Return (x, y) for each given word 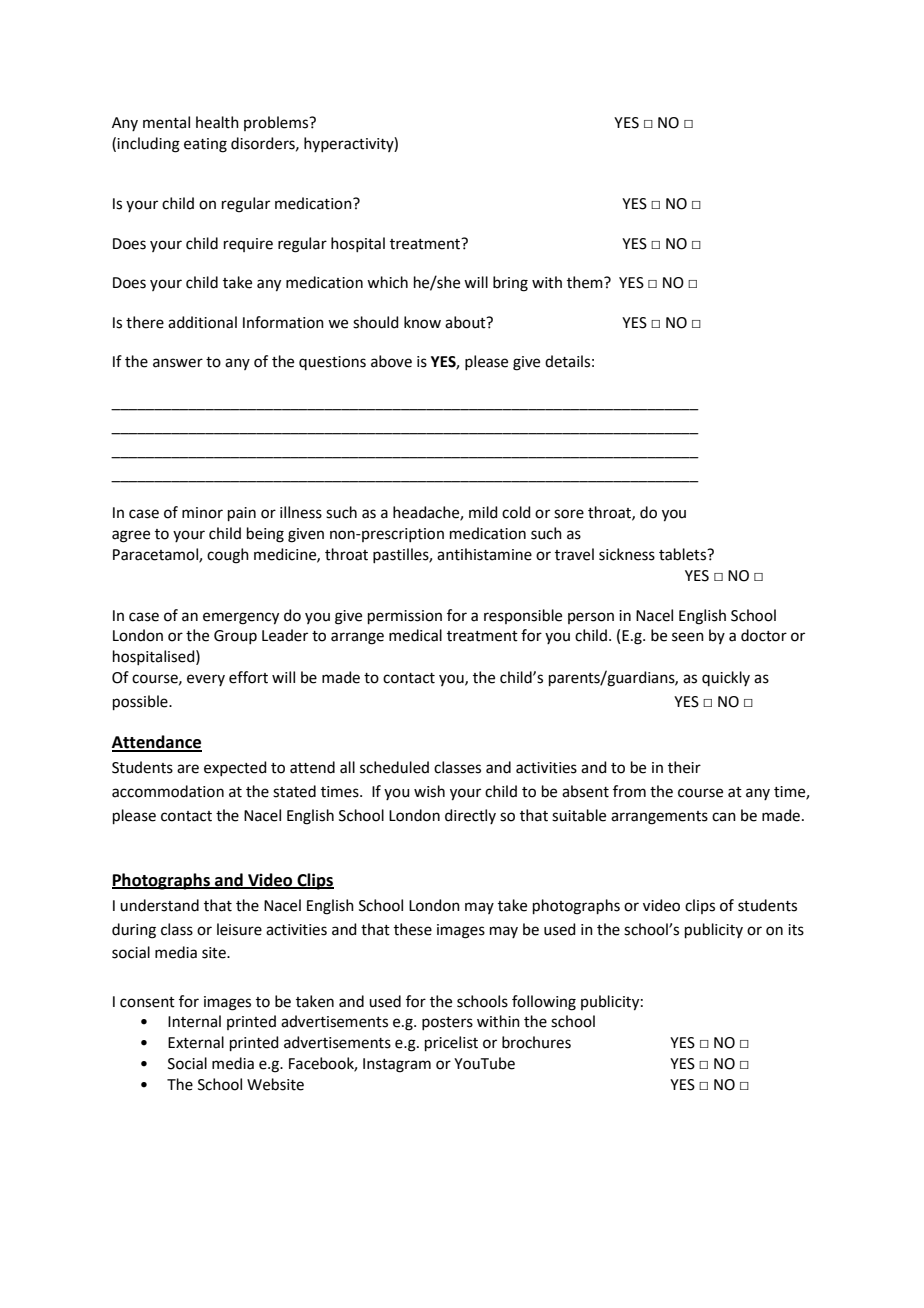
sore (569, 514)
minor (202, 513)
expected (235, 768)
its (796, 930)
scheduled (394, 767)
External (196, 1042)
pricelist (451, 1043)
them (586, 282)
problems (277, 123)
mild (483, 512)
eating (205, 145)
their (684, 767)
